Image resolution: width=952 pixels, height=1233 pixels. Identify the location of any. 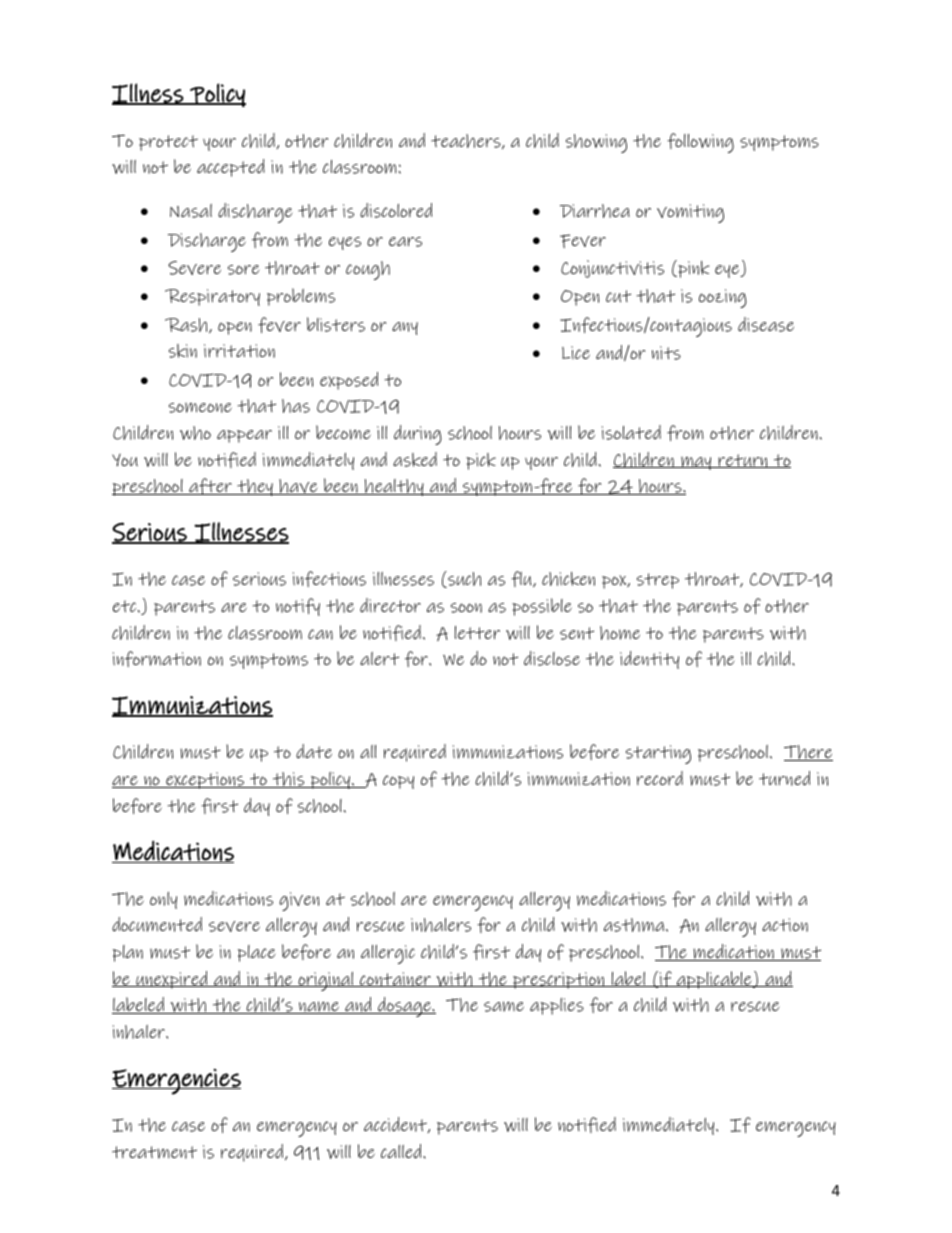
(405, 328).
